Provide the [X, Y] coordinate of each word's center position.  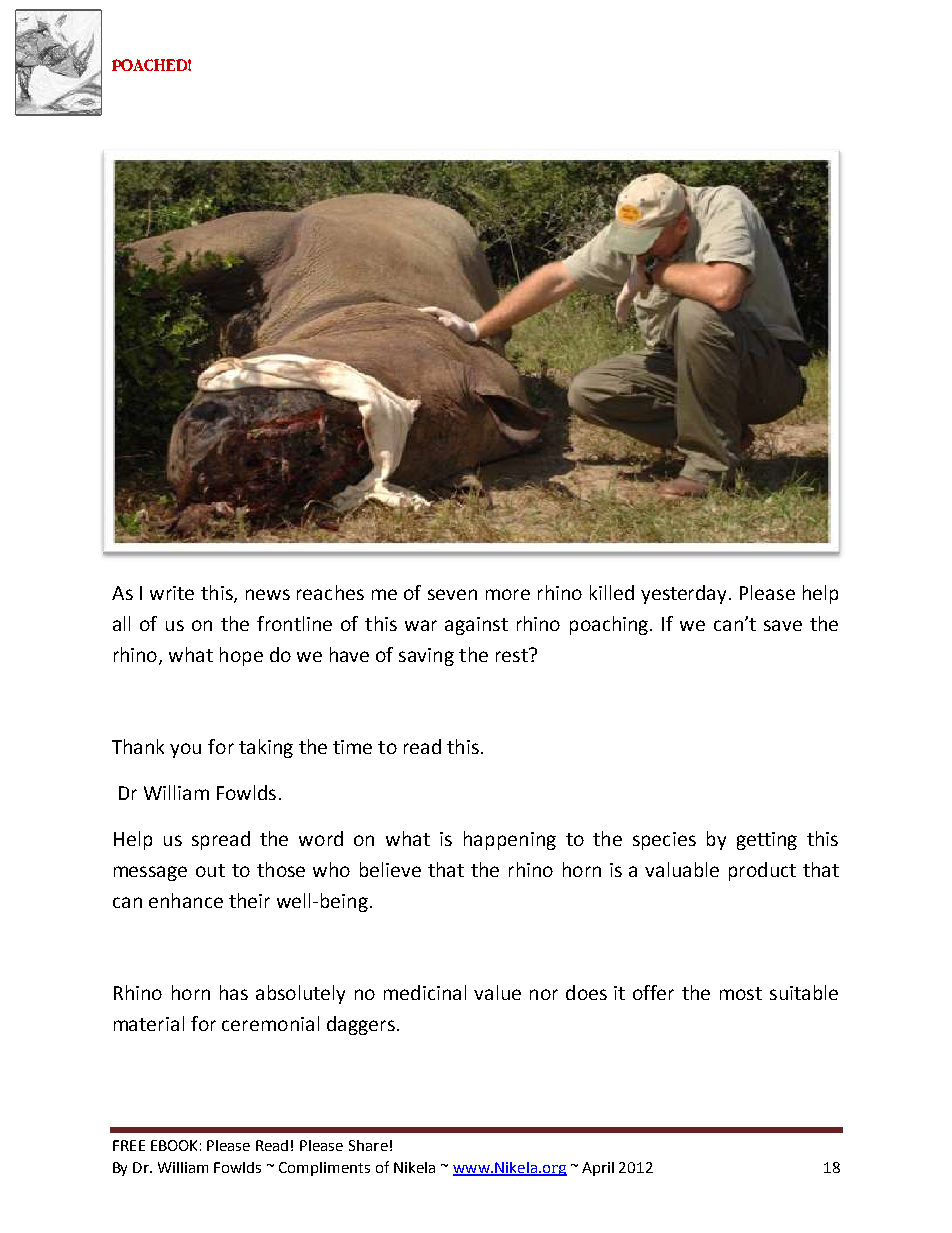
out [210, 870]
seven [452, 594]
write [172, 593]
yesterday [685, 594]
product [762, 871]
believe [390, 869]
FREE [129, 1145]
